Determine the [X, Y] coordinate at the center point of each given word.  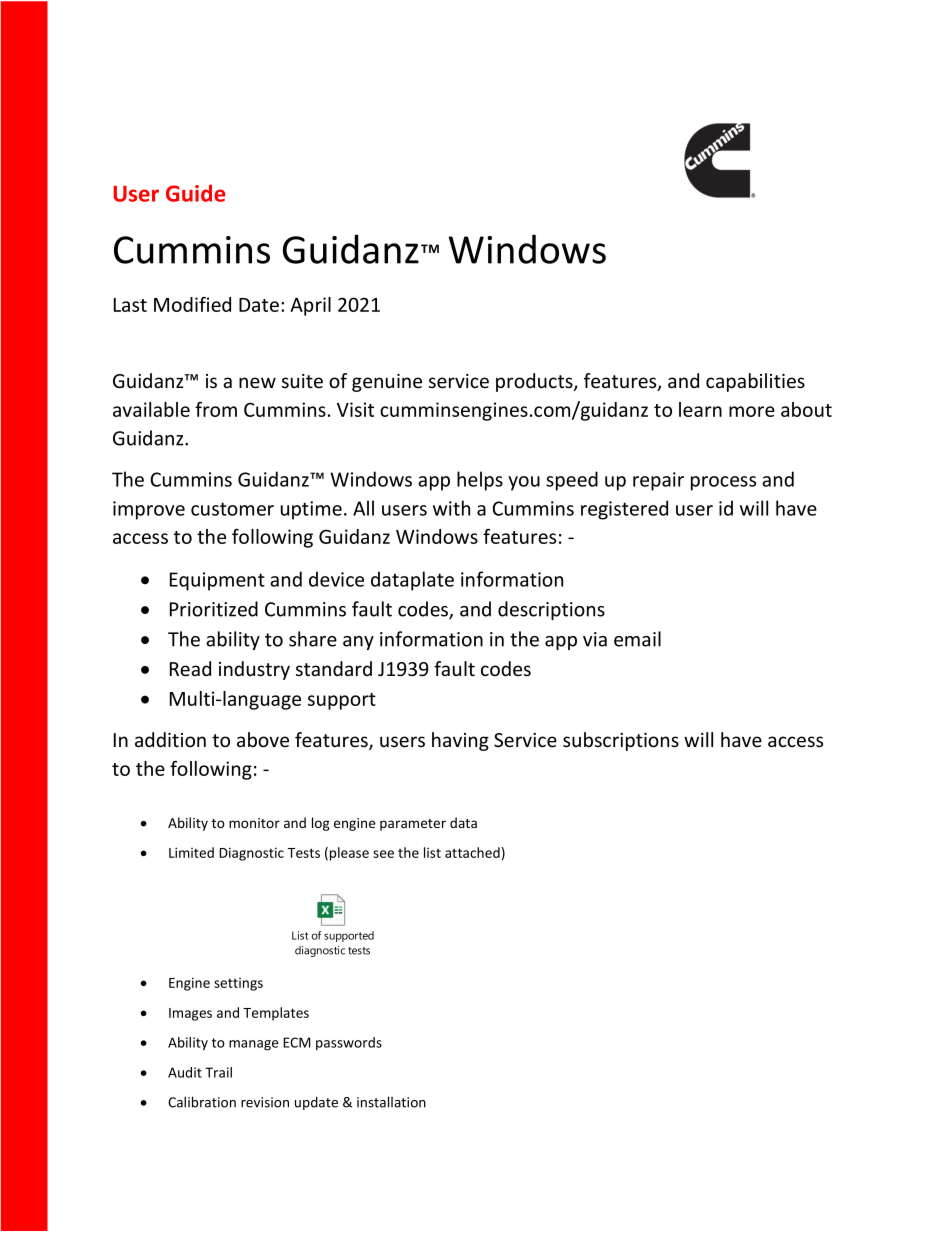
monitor [254, 823]
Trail [218, 1072]
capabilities [755, 382]
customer [232, 509]
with [451, 508]
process [723, 483]
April [310, 306]
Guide [195, 193]
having [460, 741]
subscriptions [621, 741]
